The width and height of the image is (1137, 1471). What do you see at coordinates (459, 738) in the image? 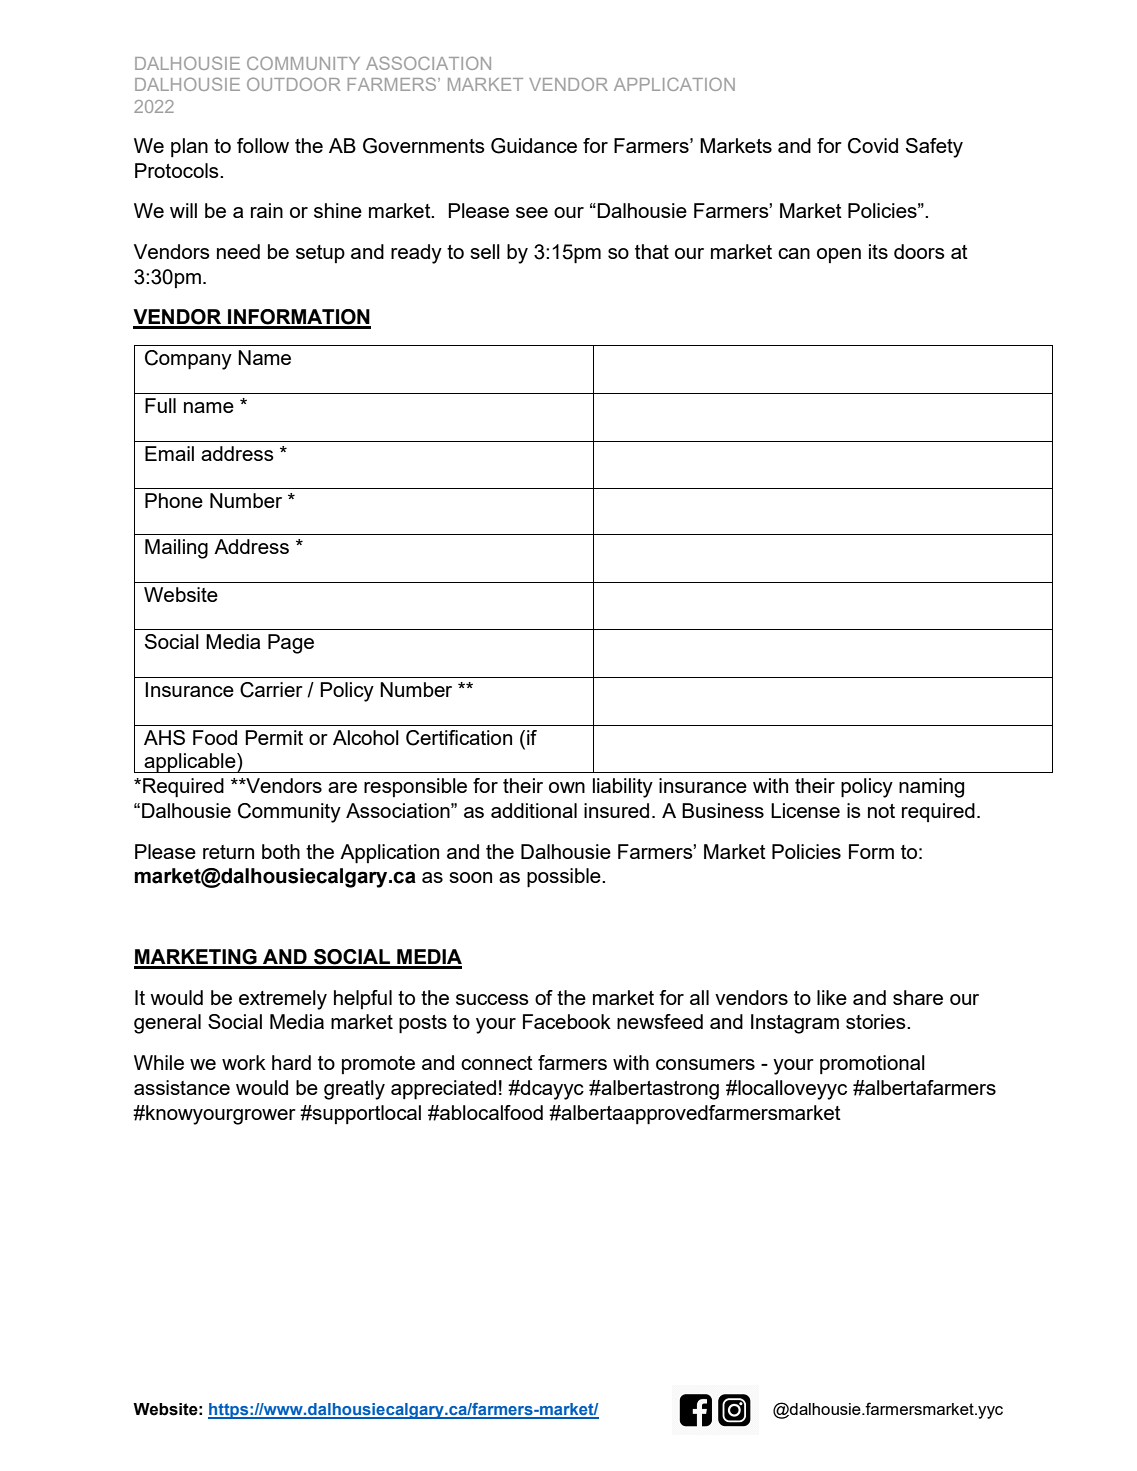
I see `Certification` at bounding box center [459, 738].
